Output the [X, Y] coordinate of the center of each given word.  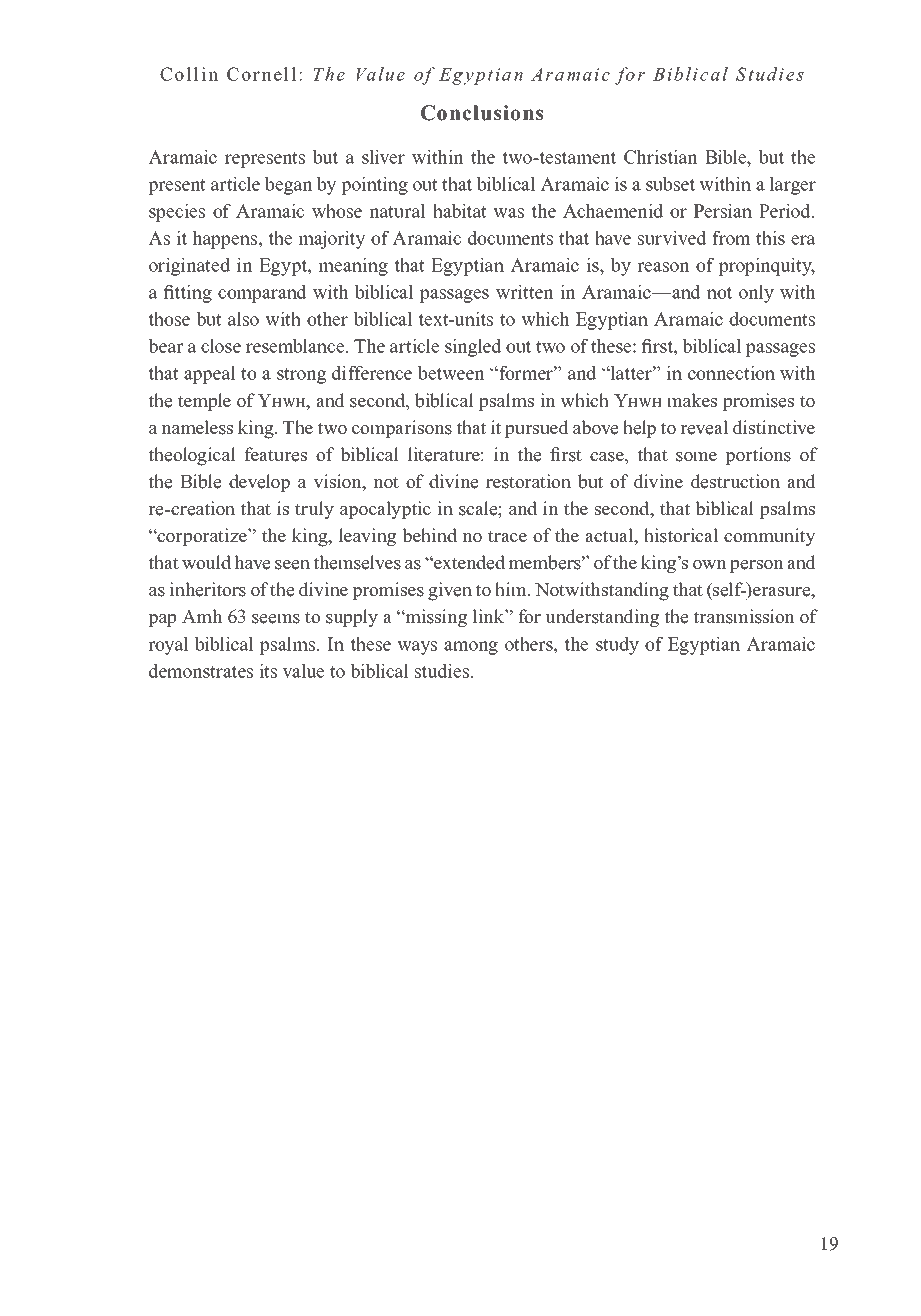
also [243, 319]
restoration [528, 481]
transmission [744, 616]
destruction [735, 481]
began [289, 186]
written [525, 292]
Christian [661, 157]
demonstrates [201, 671]
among [471, 648]
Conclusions [482, 113]
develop [259, 483]
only [756, 294]
